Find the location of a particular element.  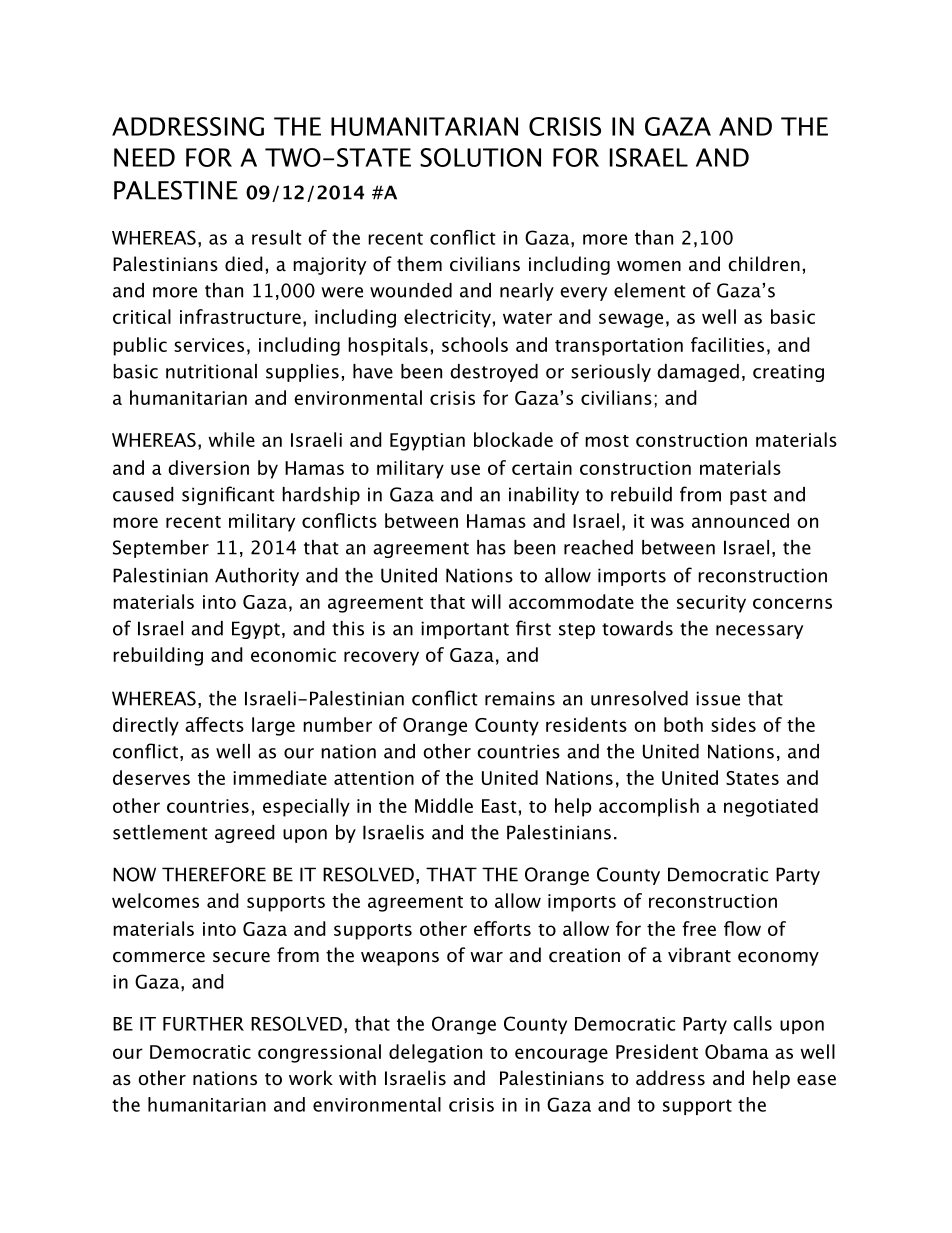

East is located at coordinates (499, 806).
